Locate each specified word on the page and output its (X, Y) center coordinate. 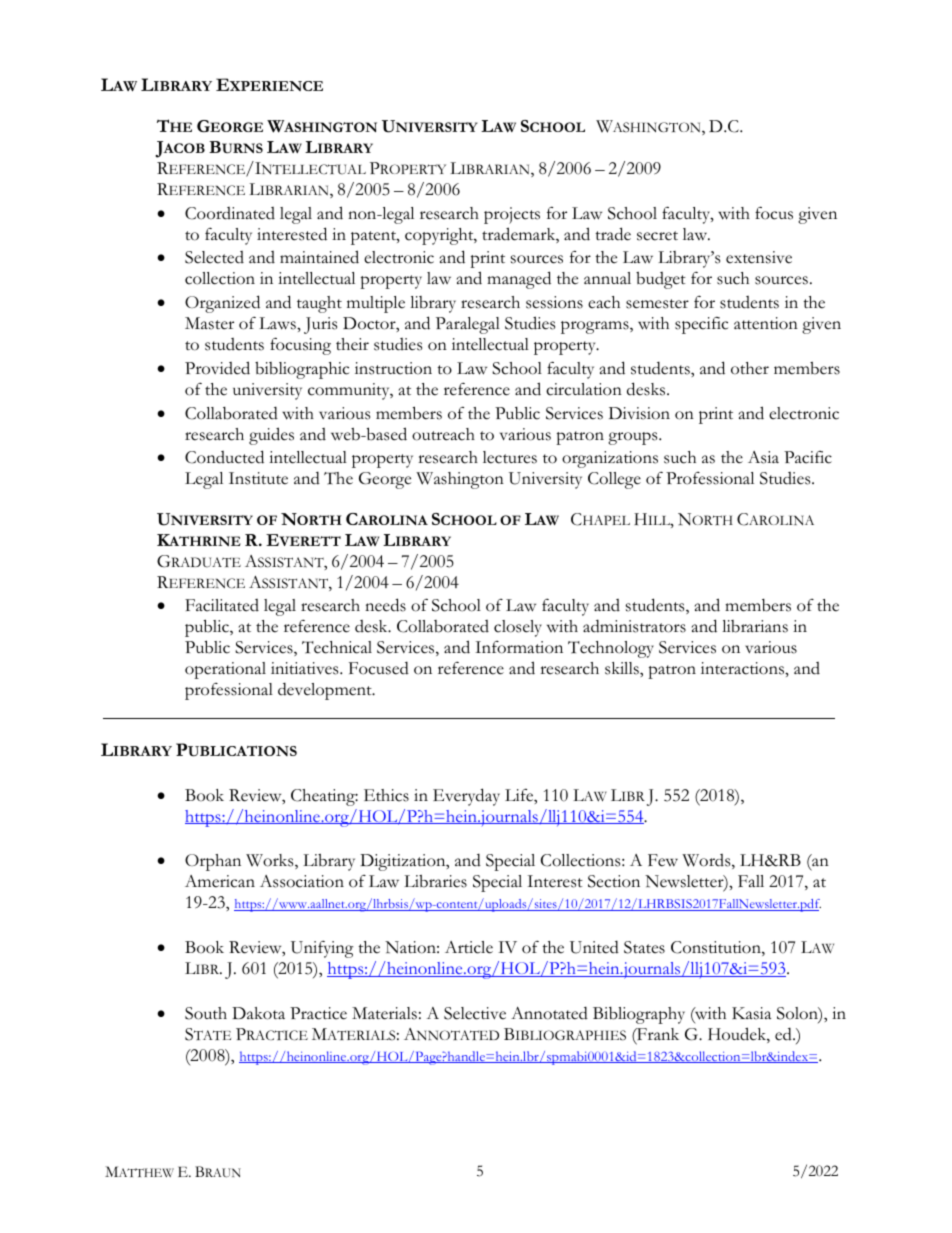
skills (623, 668)
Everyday (466, 797)
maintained (319, 257)
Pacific (808, 457)
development (326, 691)
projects (512, 215)
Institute (258, 478)
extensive (759, 257)
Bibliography (639, 1015)
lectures (510, 457)
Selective (475, 1013)
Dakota (258, 1013)
